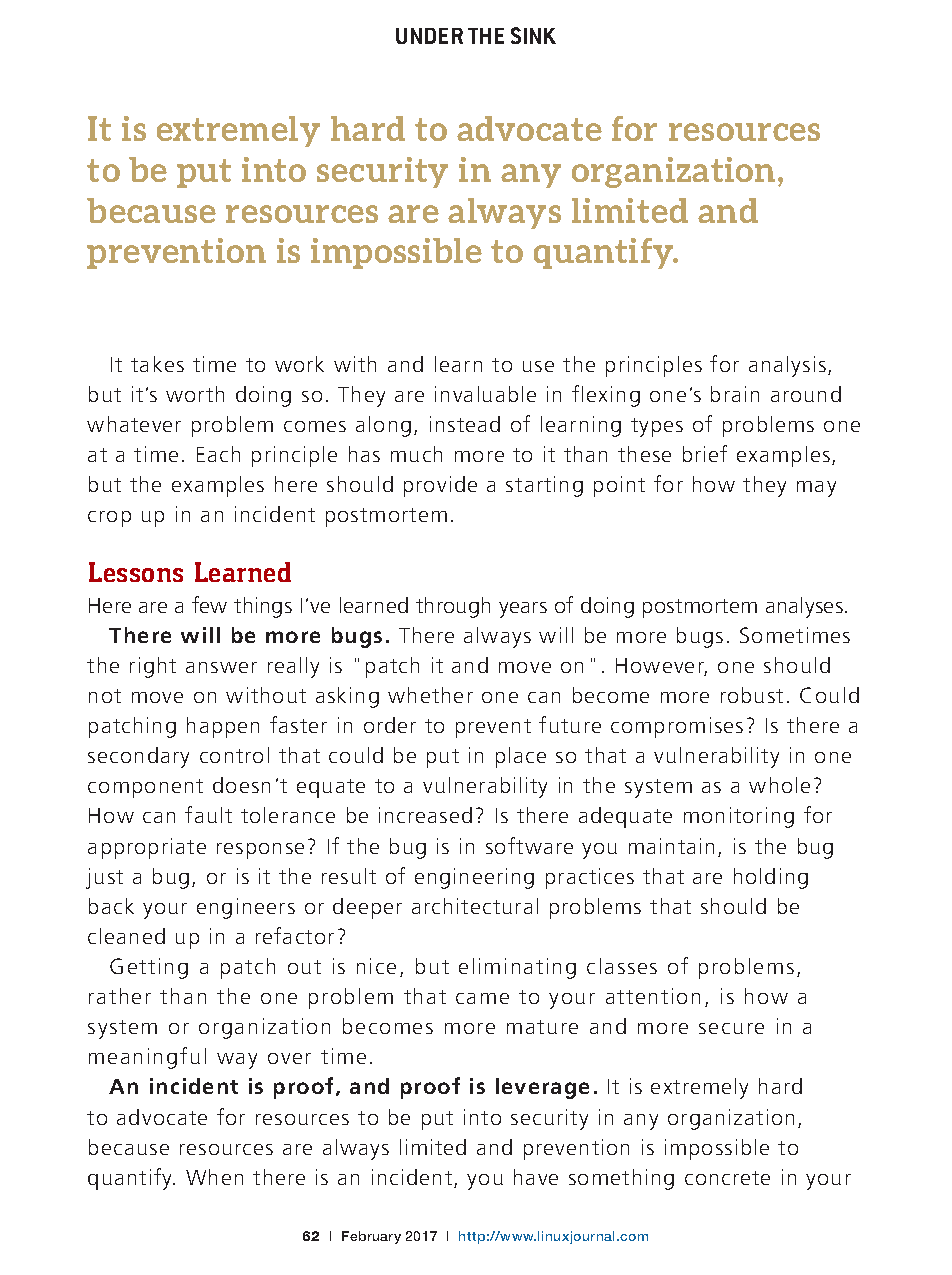  I want to click on UNDER, so click(429, 36).
